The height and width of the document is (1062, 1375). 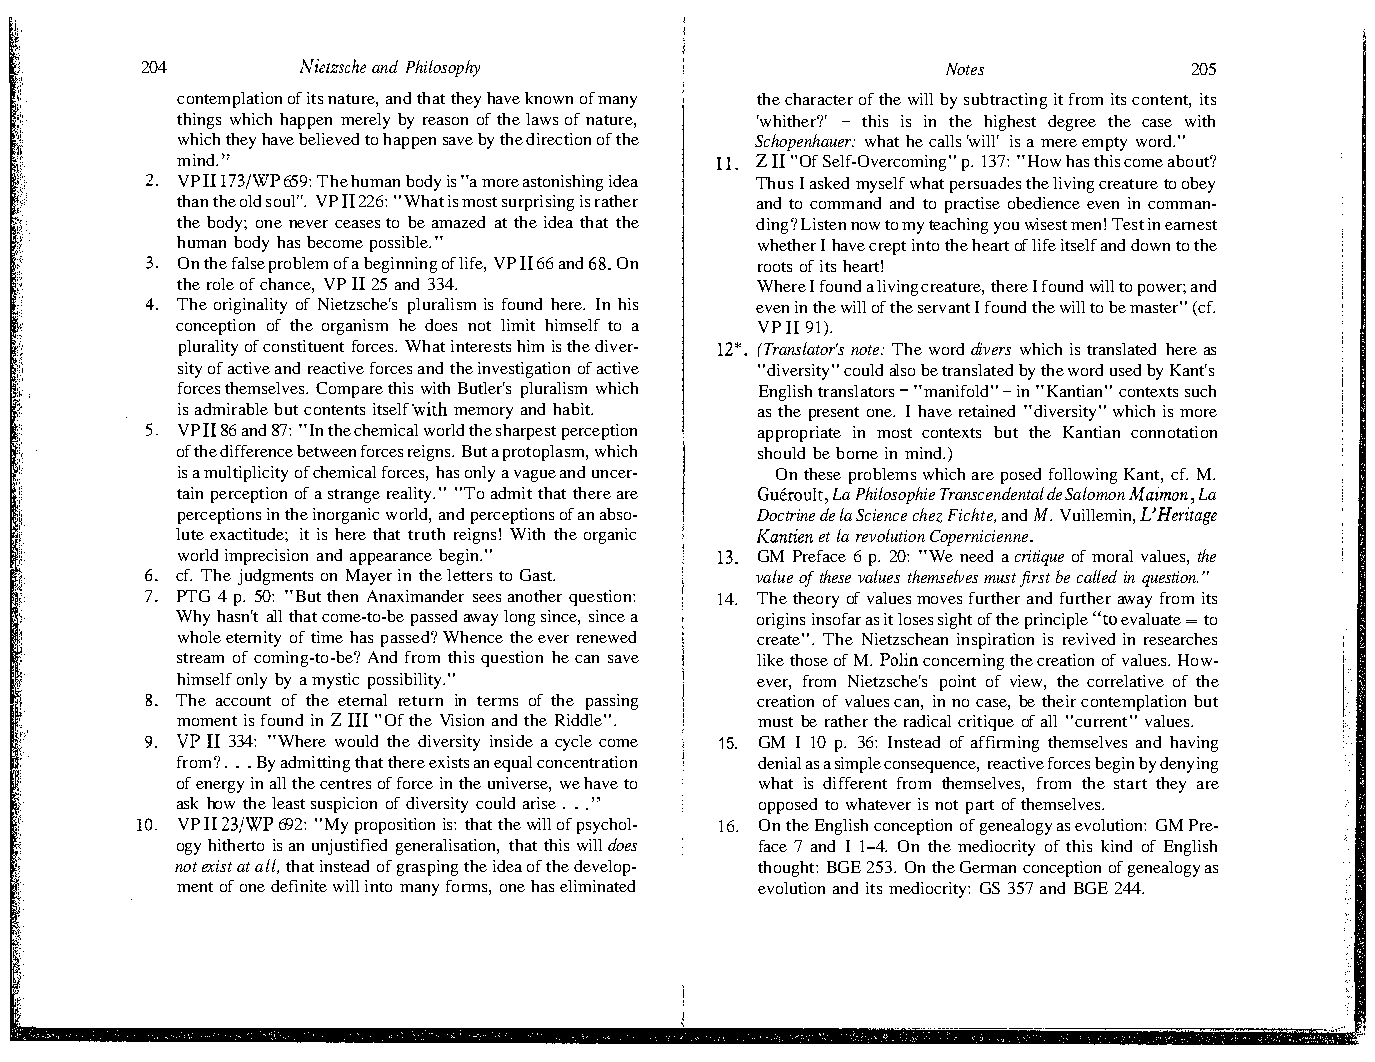 I want to click on like, so click(x=770, y=660).
